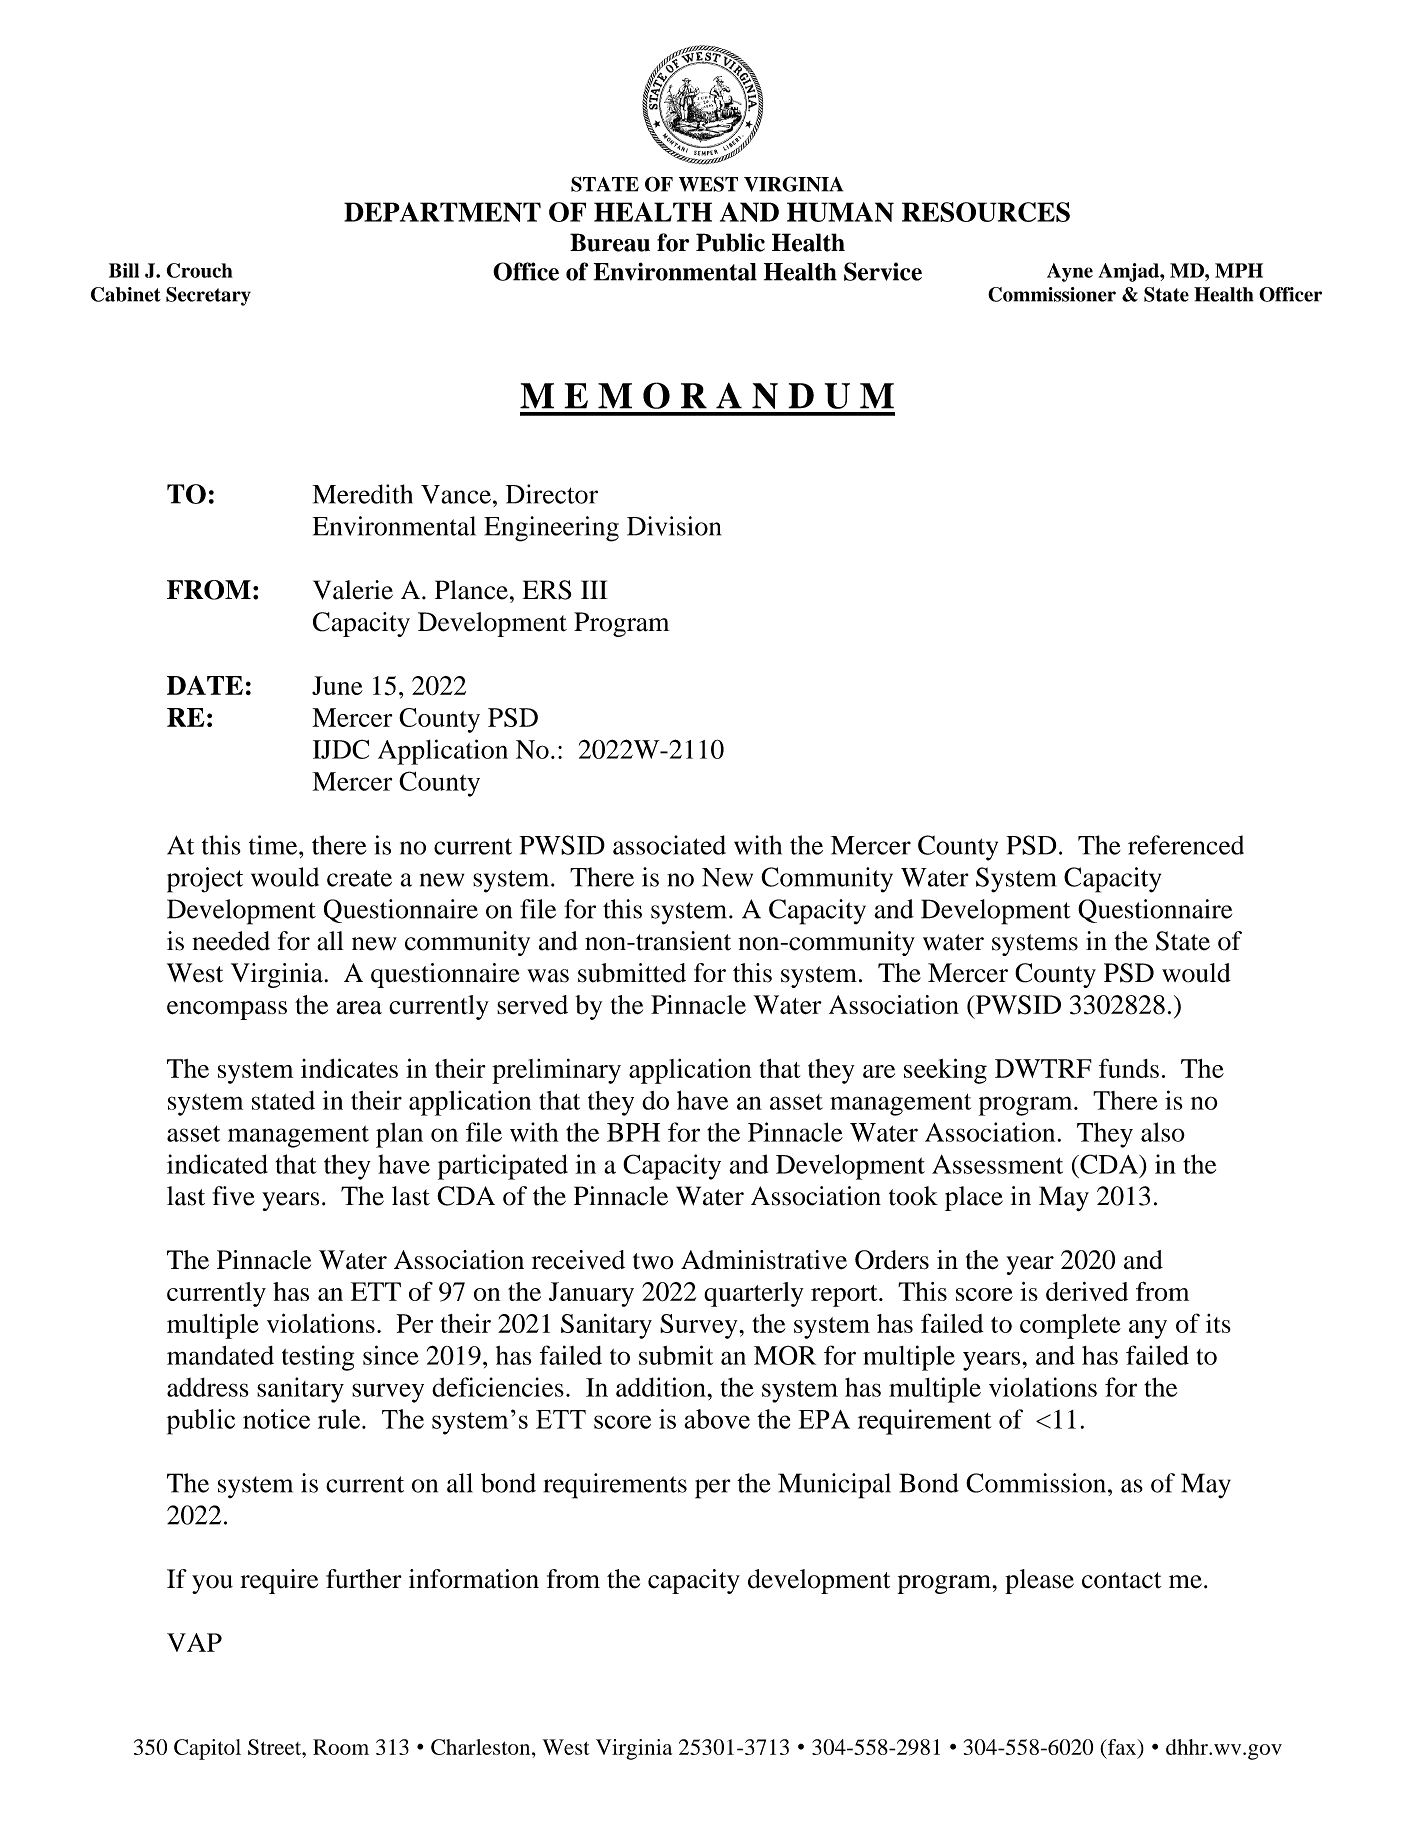  What do you see at coordinates (199, 270) in the page?
I see `Crouch` at bounding box center [199, 270].
